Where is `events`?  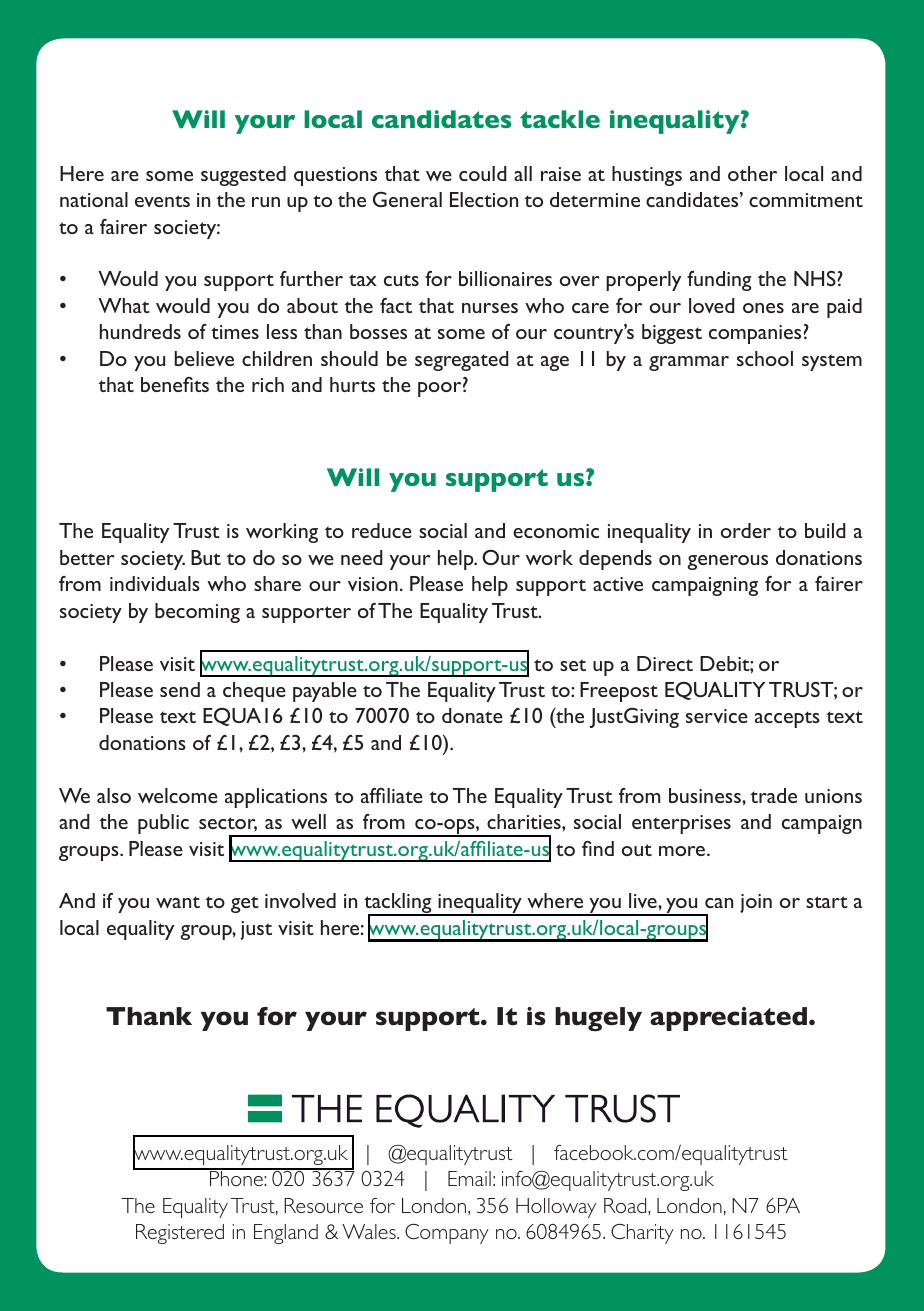
events is located at coordinates (162, 201).
